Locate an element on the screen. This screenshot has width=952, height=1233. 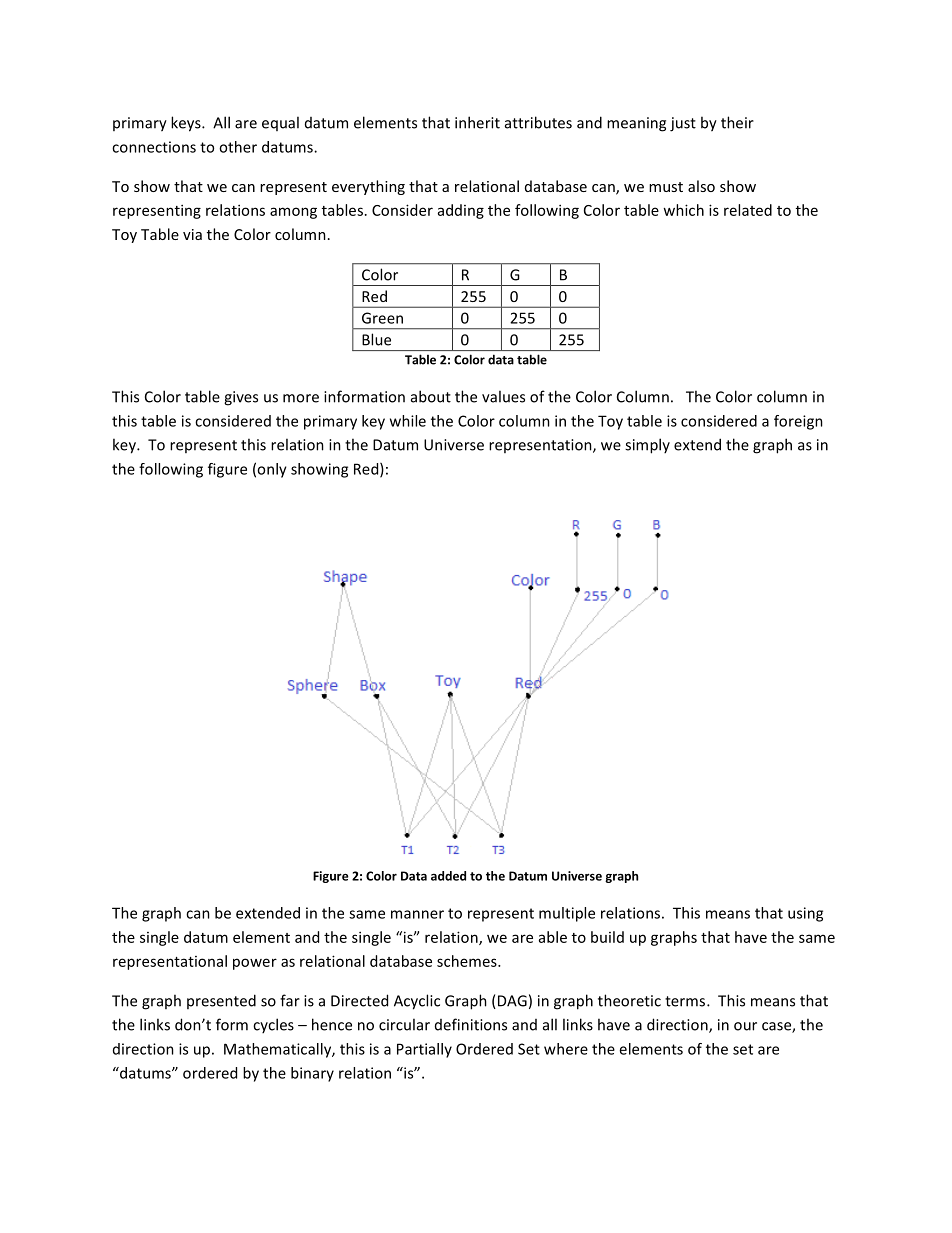
added is located at coordinates (448, 876).
